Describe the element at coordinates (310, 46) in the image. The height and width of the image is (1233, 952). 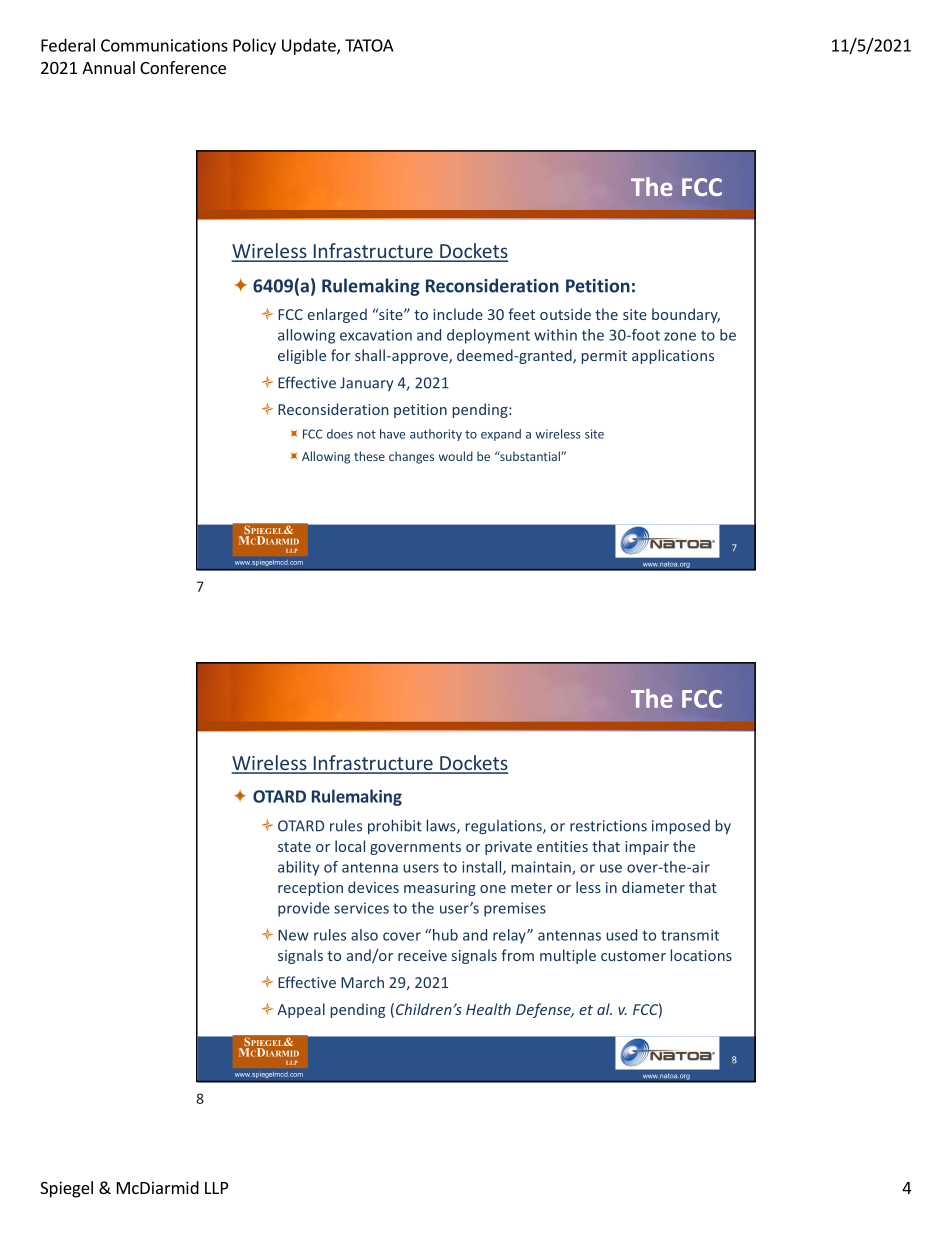
I see `Update` at that location.
